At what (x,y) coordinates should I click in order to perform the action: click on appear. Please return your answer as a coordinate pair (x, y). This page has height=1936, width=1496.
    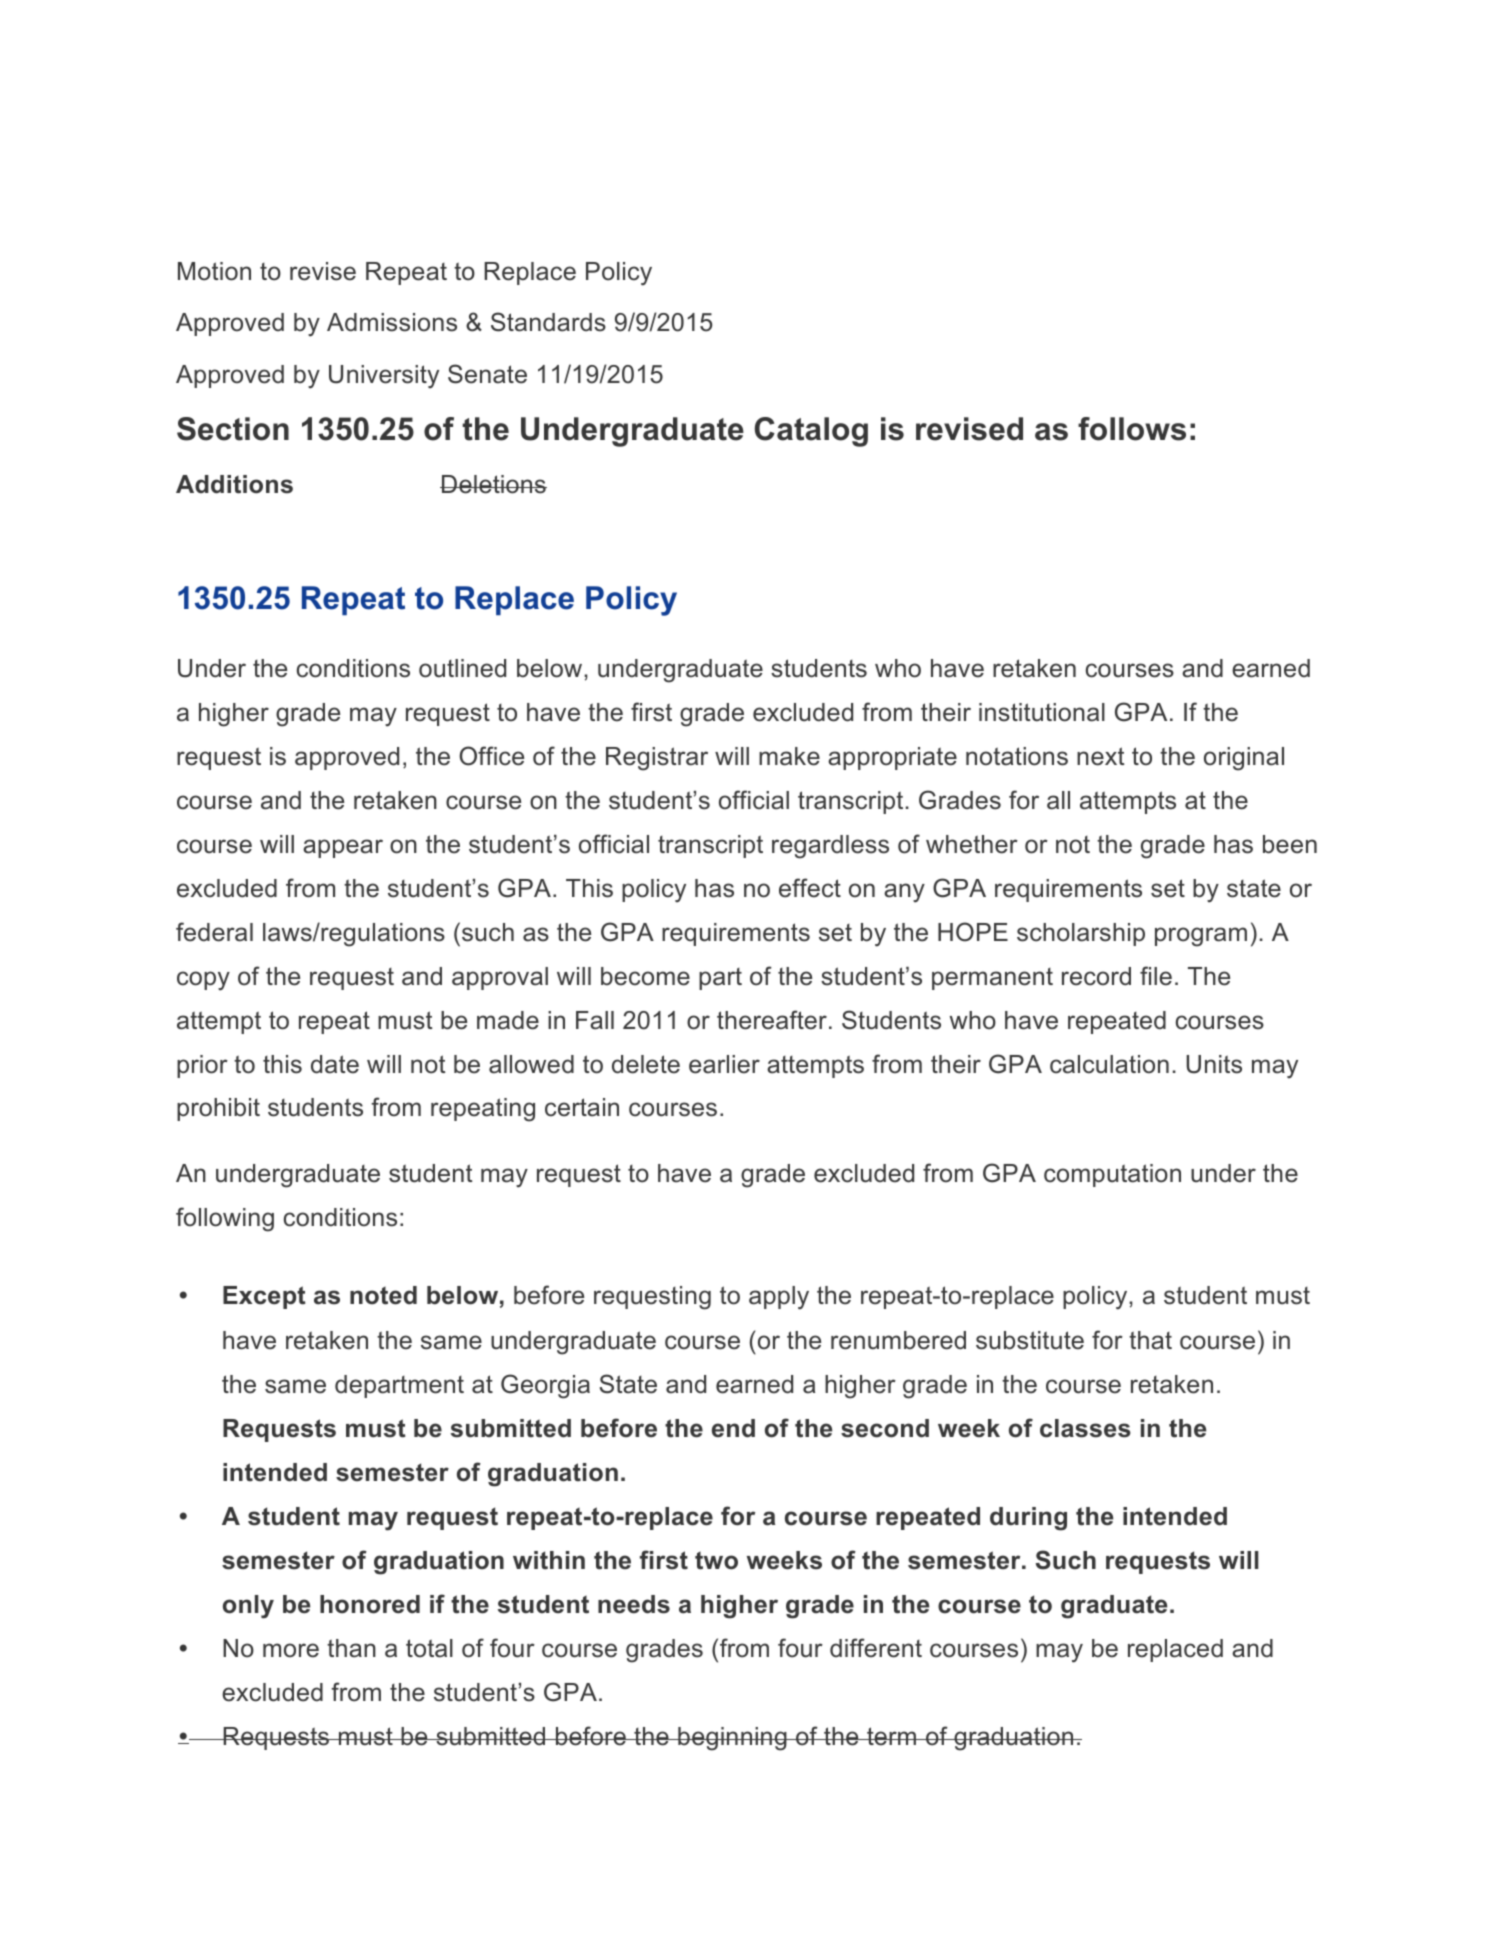
    Looking at the image, I should click on (343, 848).
